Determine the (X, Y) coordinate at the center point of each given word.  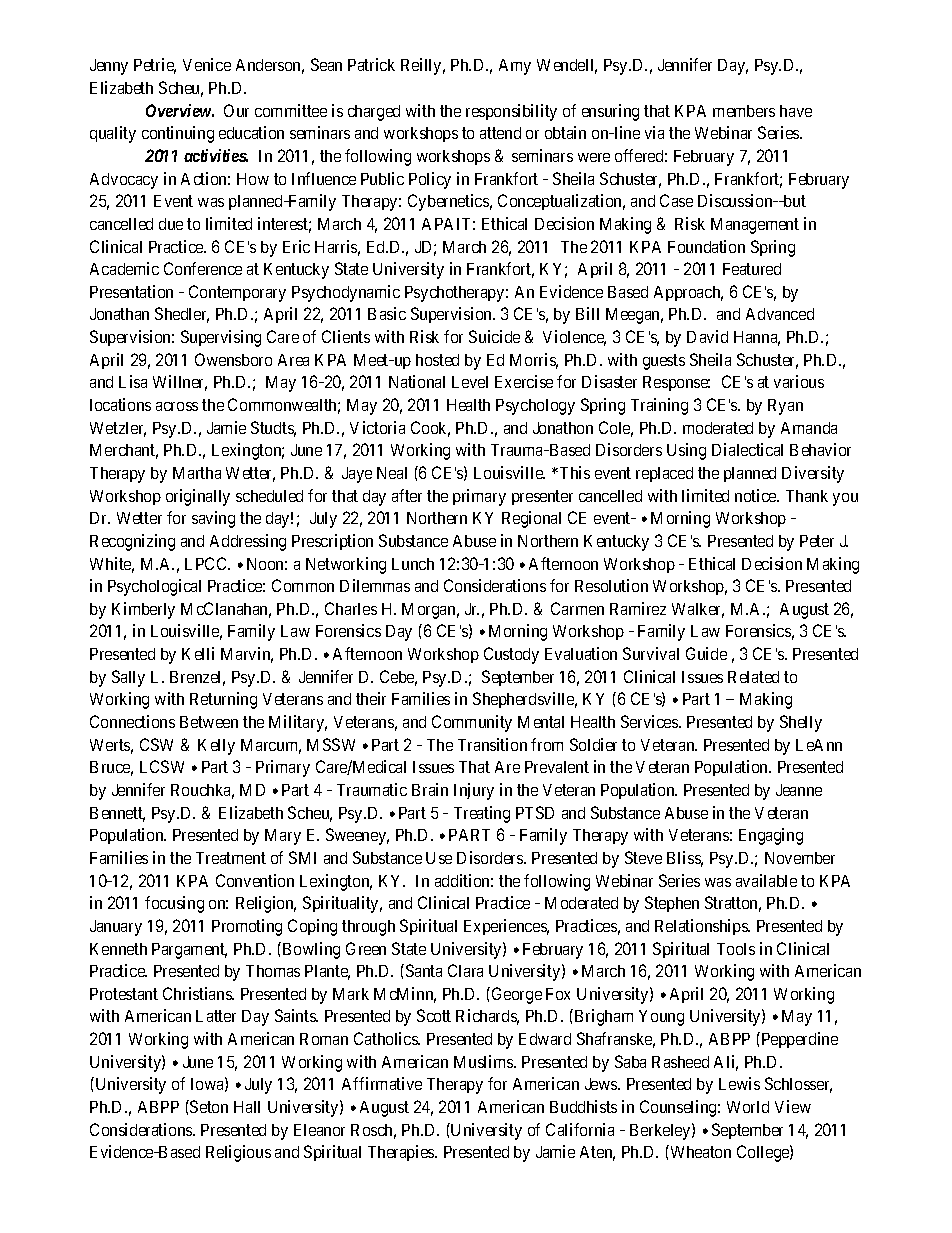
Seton (208, 1106)
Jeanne (799, 790)
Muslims (484, 1061)
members (744, 111)
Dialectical (747, 449)
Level (470, 382)
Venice (207, 64)
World (748, 1107)
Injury (474, 791)
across (177, 406)
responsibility (511, 112)
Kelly (216, 747)
